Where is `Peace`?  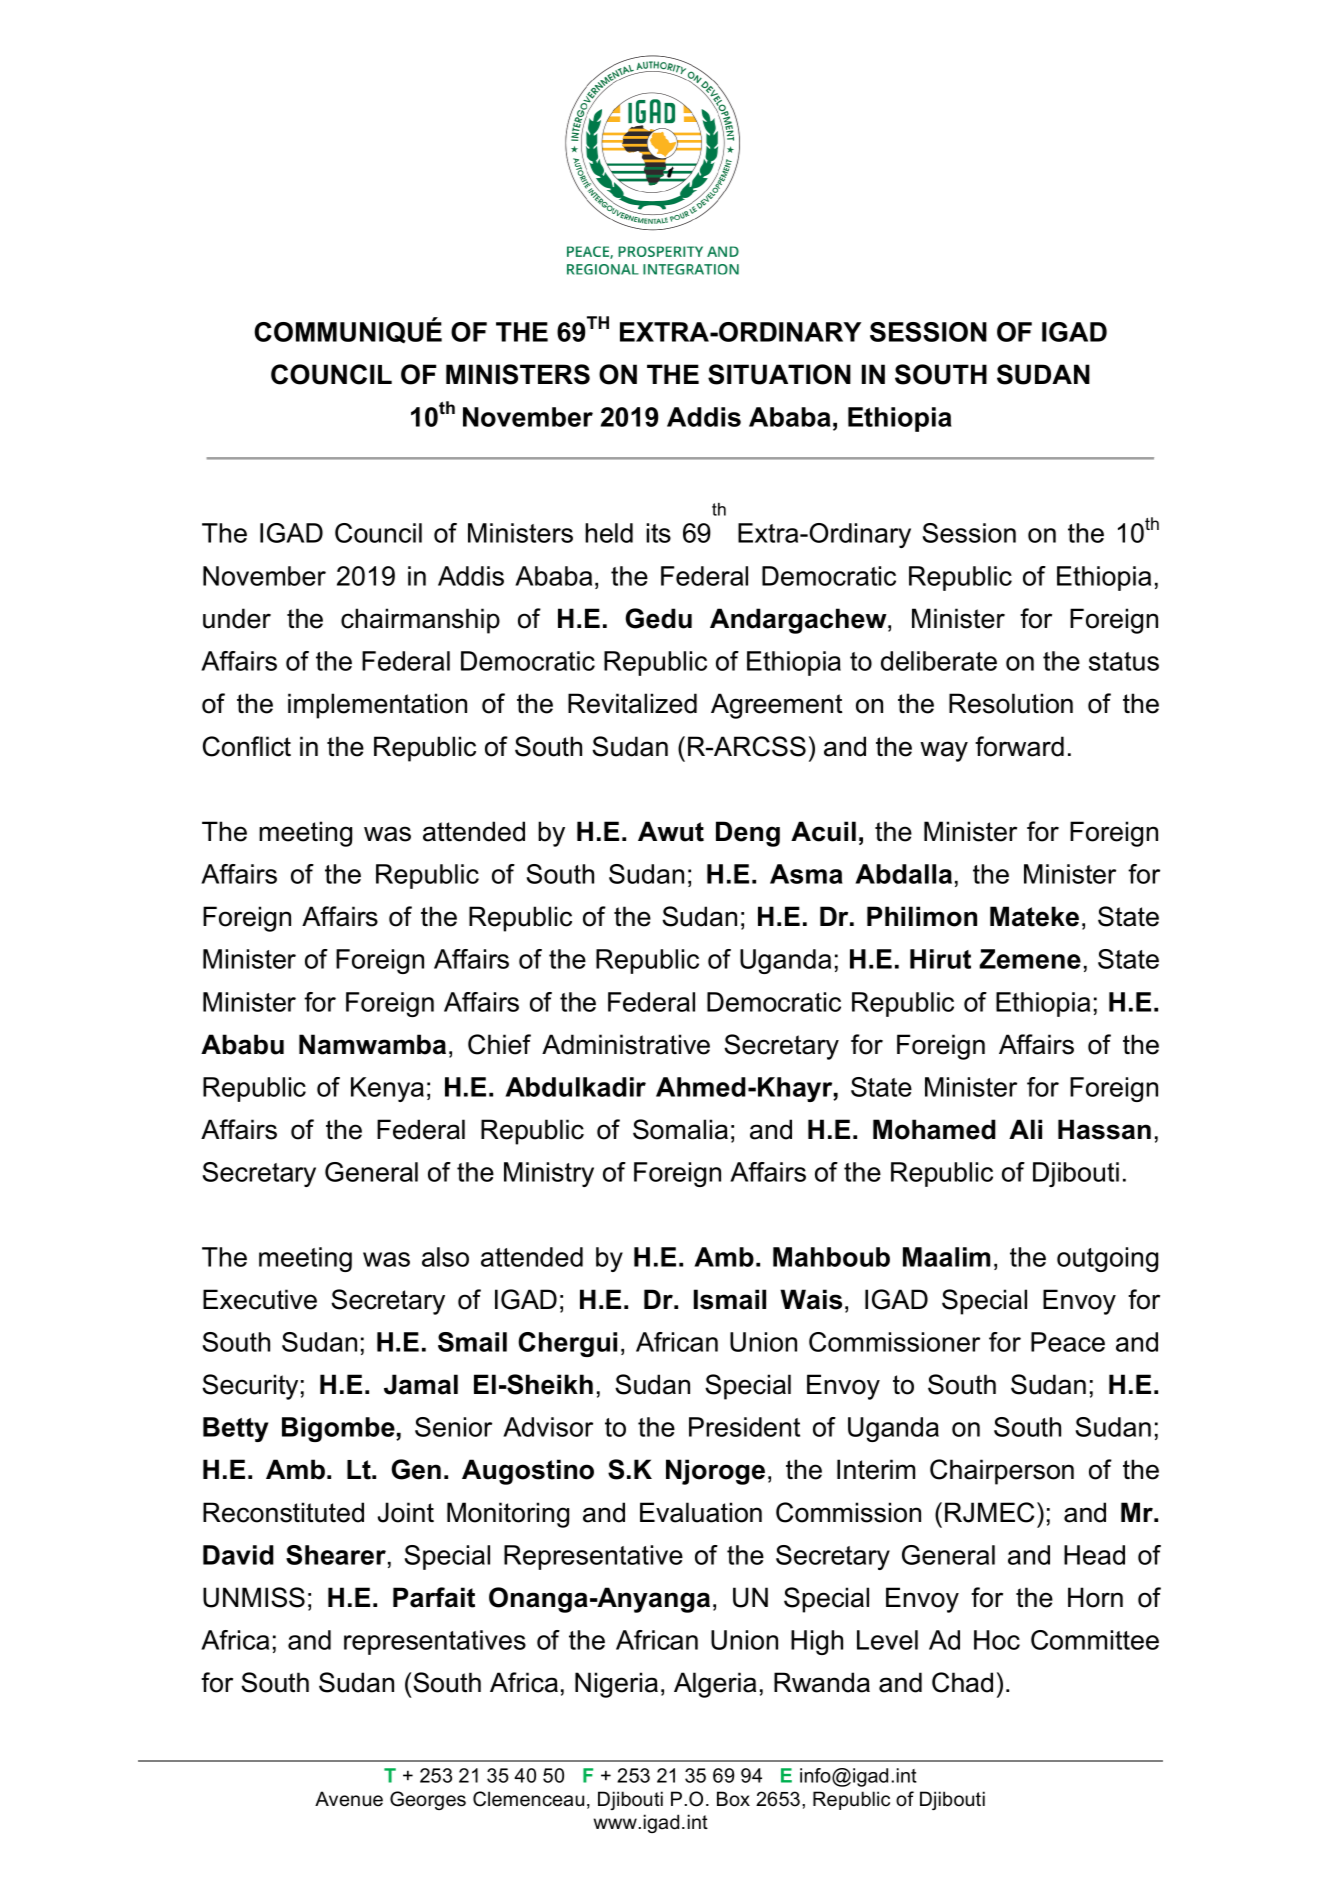 Peace is located at coordinates (1068, 1342).
